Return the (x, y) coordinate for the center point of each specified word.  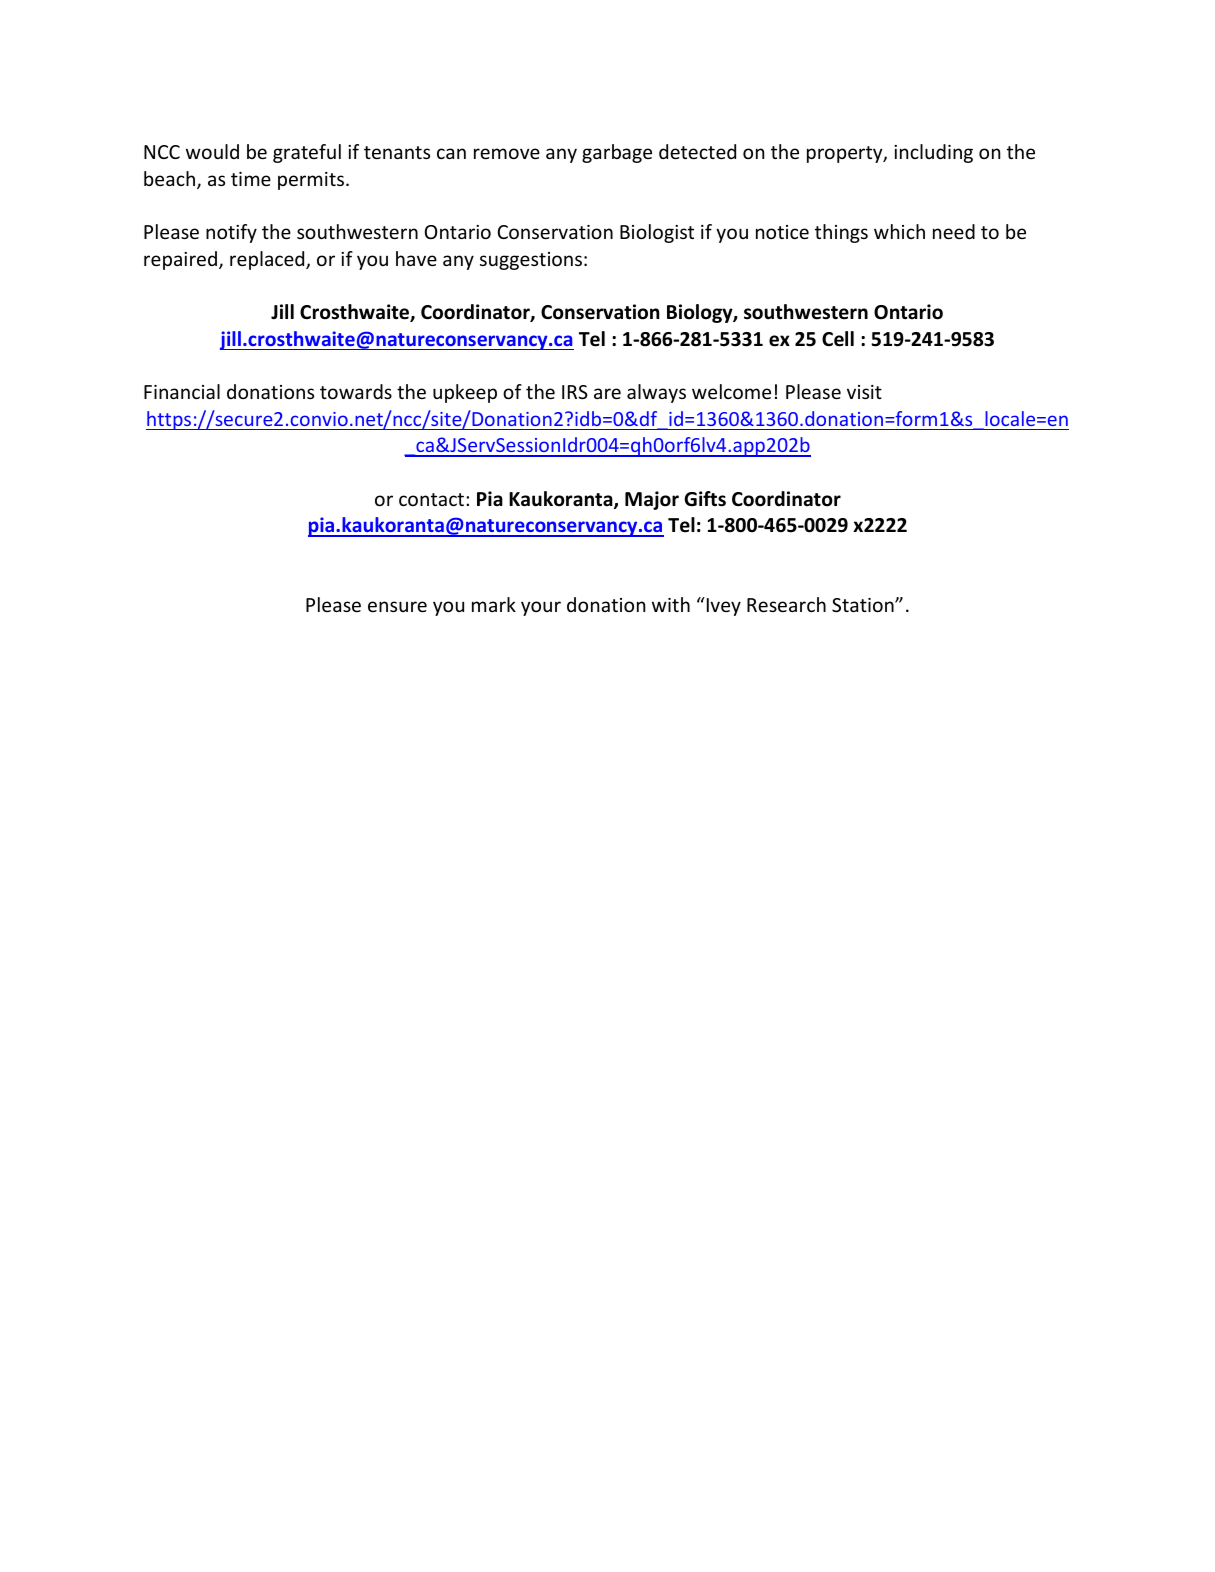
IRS (575, 392)
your (541, 608)
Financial (182, 391)
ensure (397, 606)
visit (864, 392)
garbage (617, 153)
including (933, 153)
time (251, 179)
